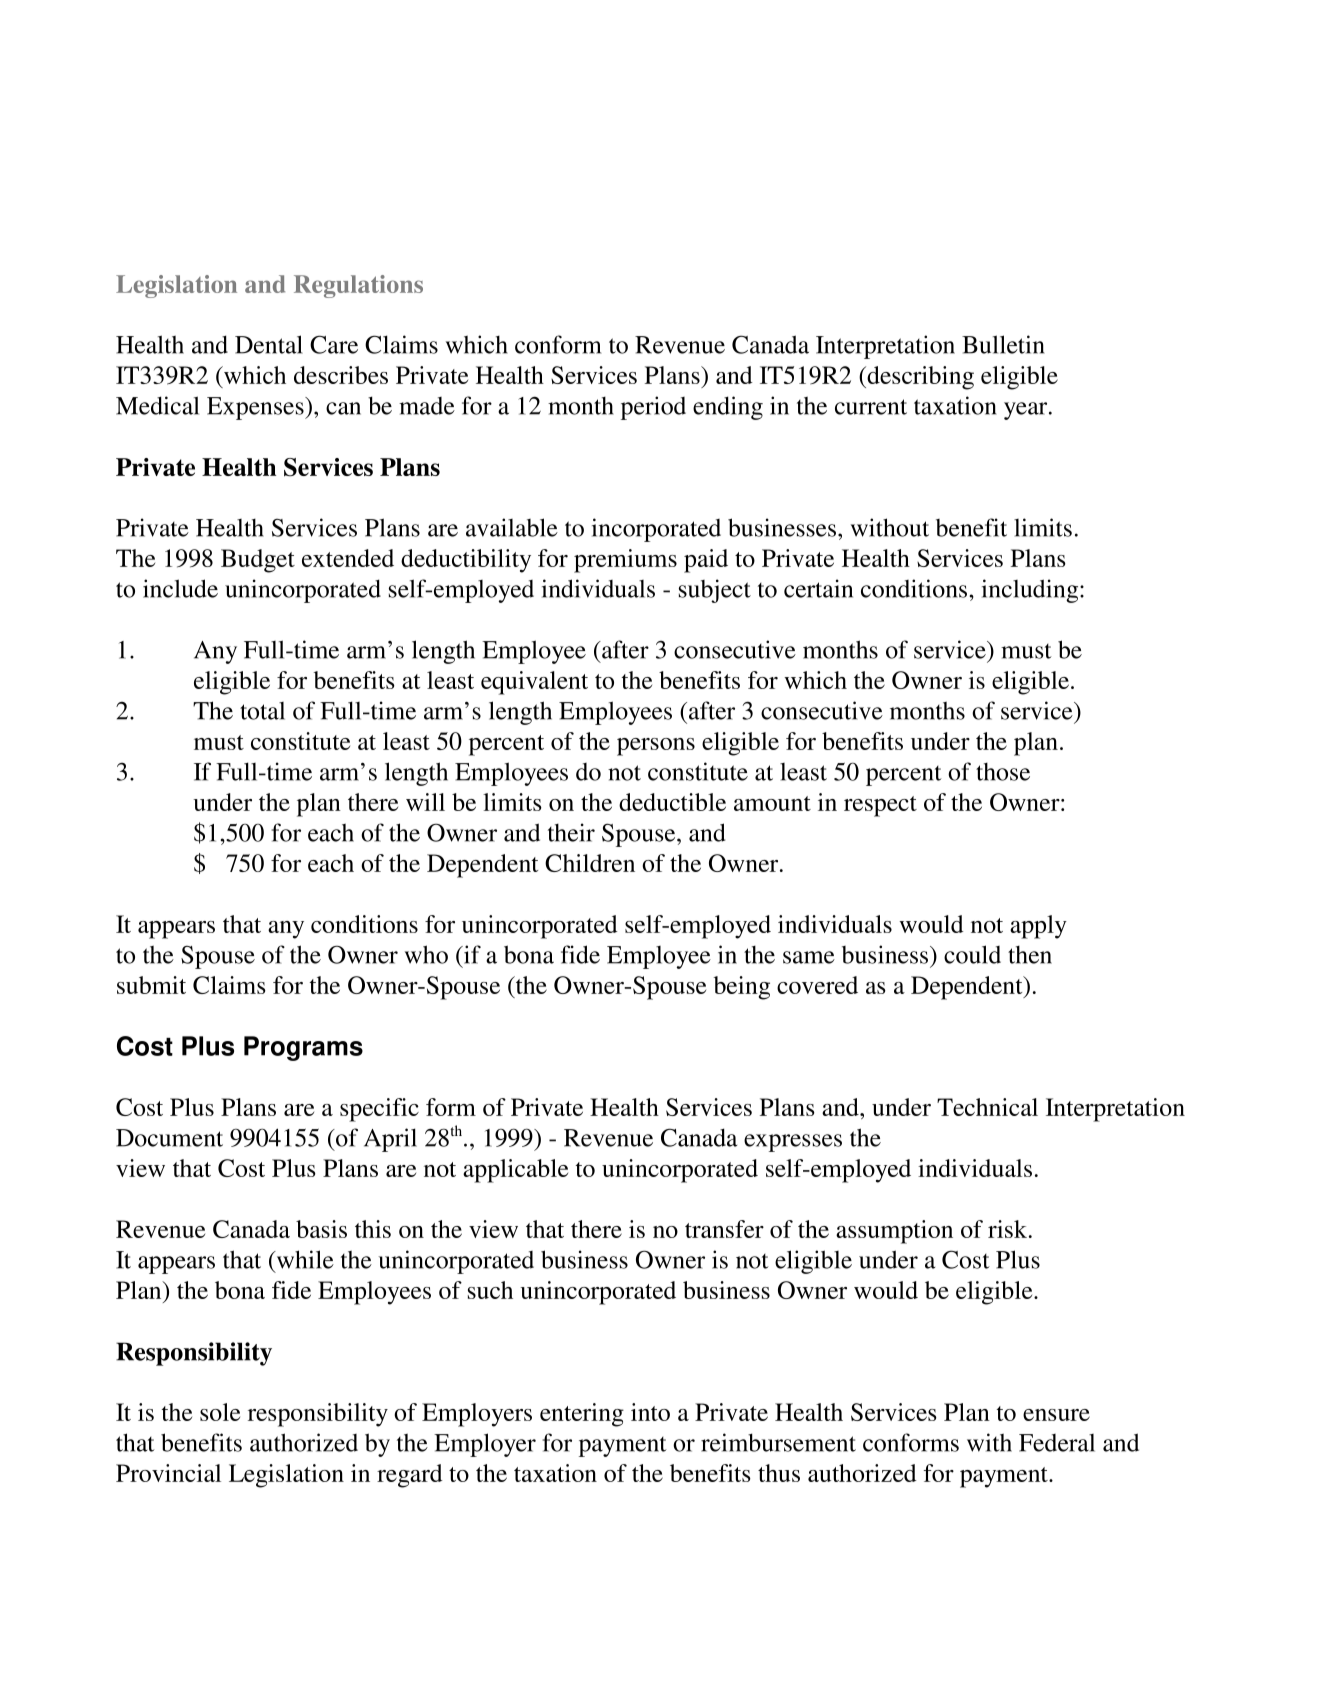 The height and width of the screenshot is (1706, 1319). I want to click on applicable, so click(515, 1171).
